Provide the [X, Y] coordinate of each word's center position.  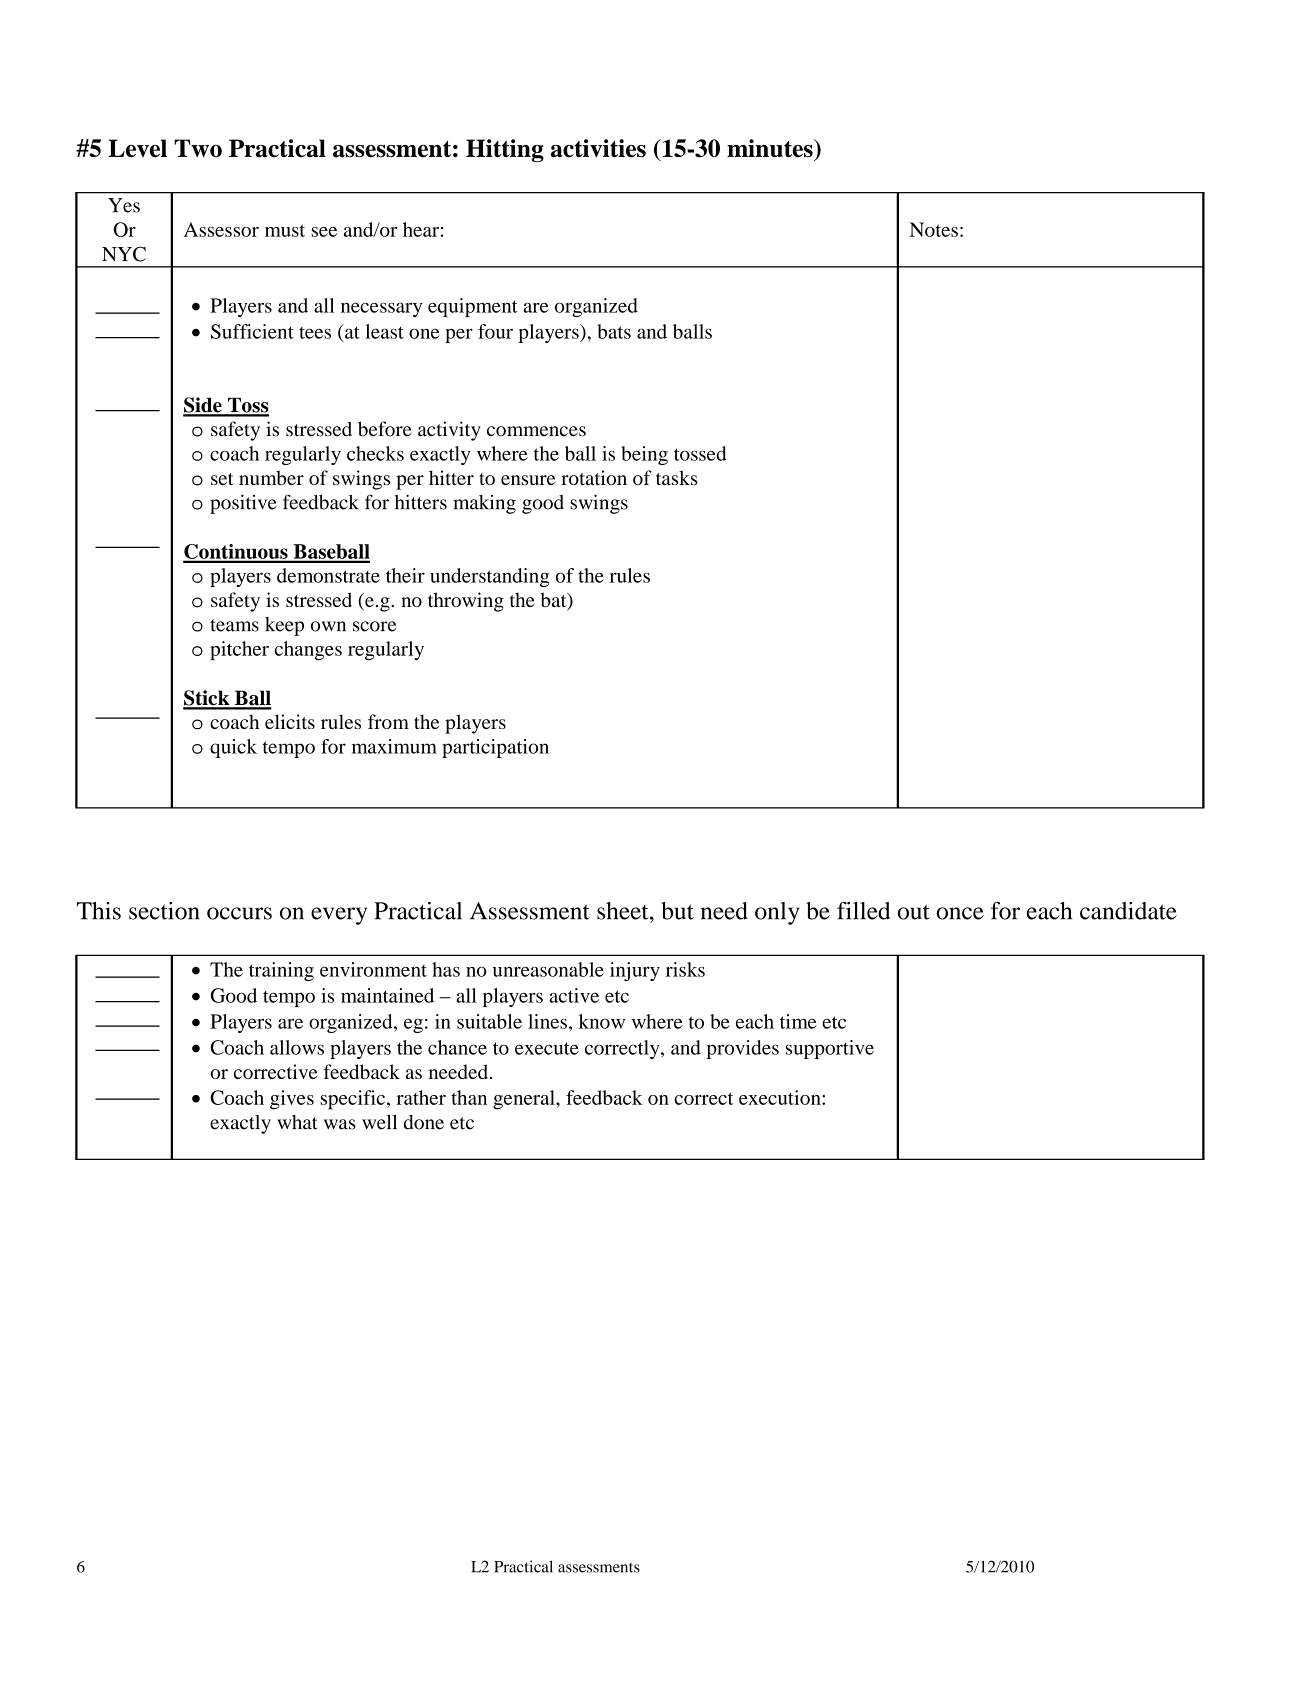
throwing [466, 602]
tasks [677, 477]
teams [234, 625]
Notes [934, 229]
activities [598, 148]
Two [198, 148]
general [525, 1100]
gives [292, 1100]
